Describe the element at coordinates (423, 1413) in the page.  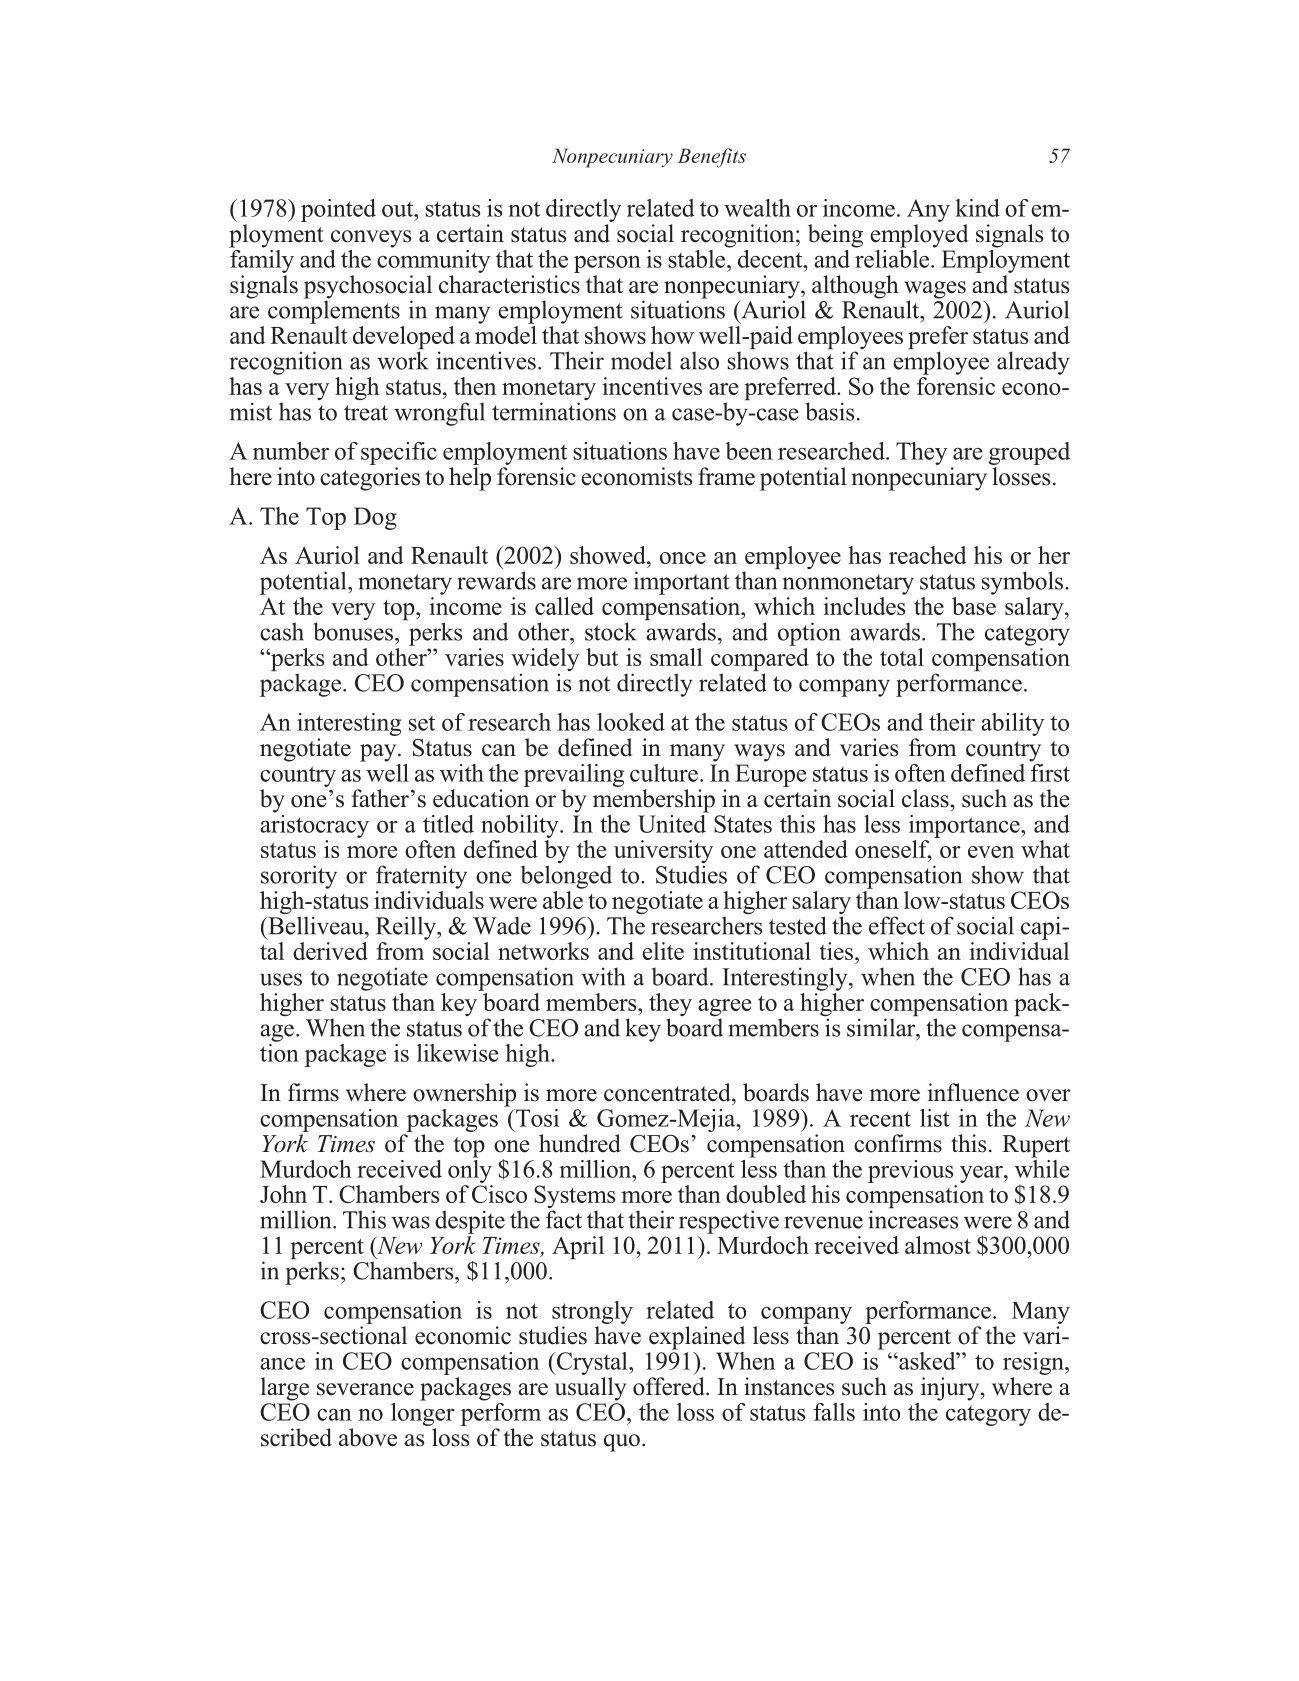
I see `longer` at that location.
